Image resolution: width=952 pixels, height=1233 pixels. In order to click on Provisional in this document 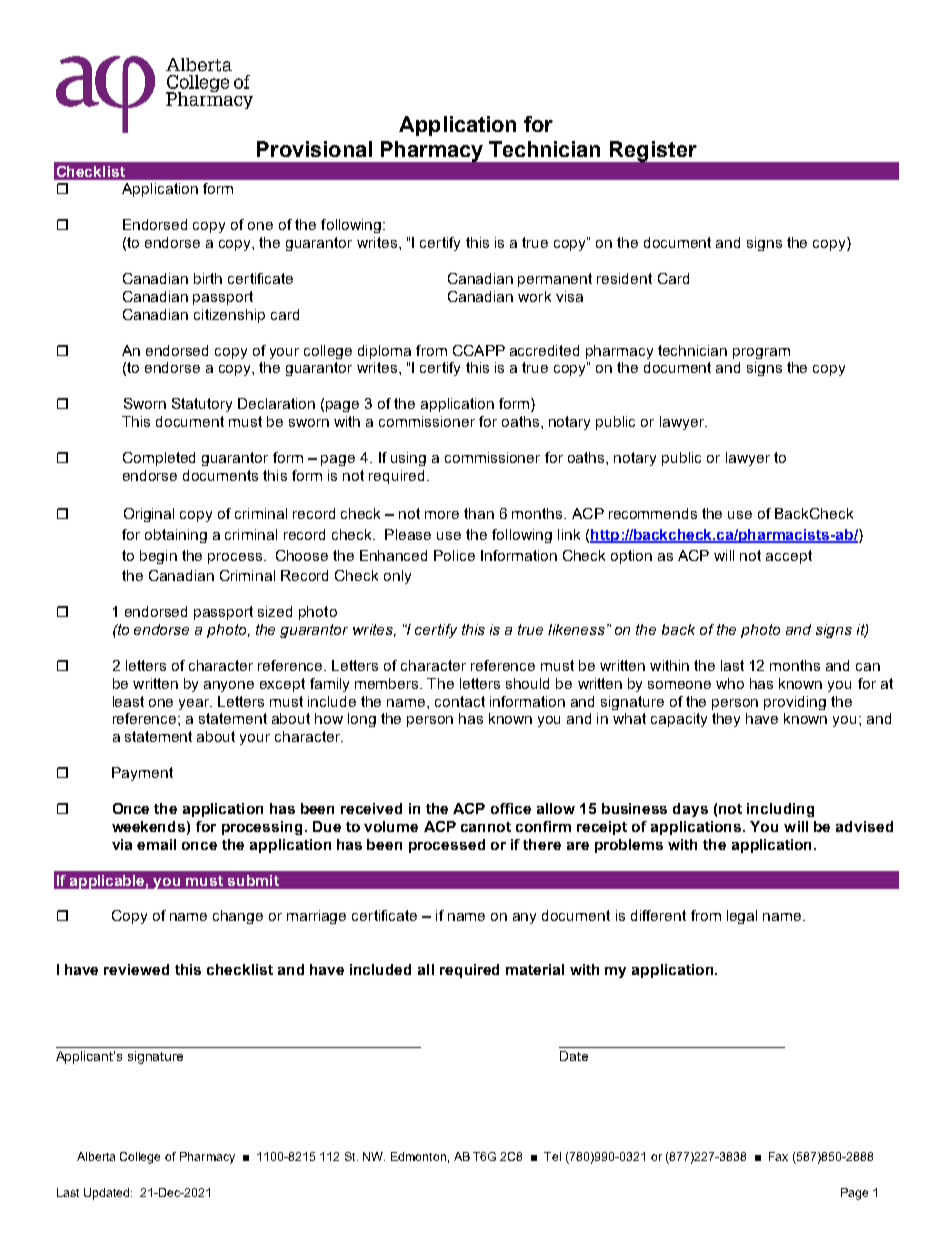, I will do `click(314, 149)`.
